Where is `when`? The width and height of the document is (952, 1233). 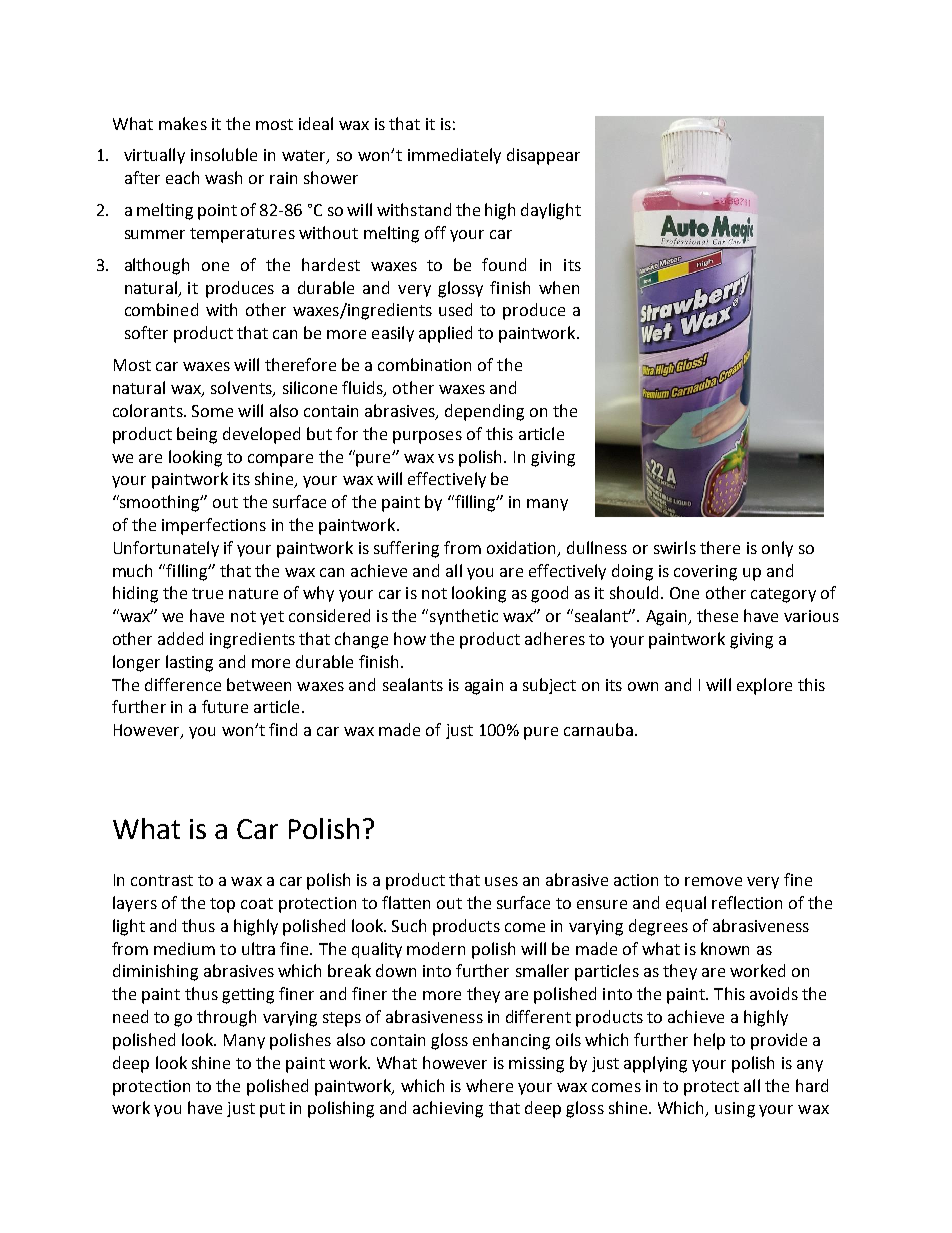
when is located at coordinates (559, 287).
